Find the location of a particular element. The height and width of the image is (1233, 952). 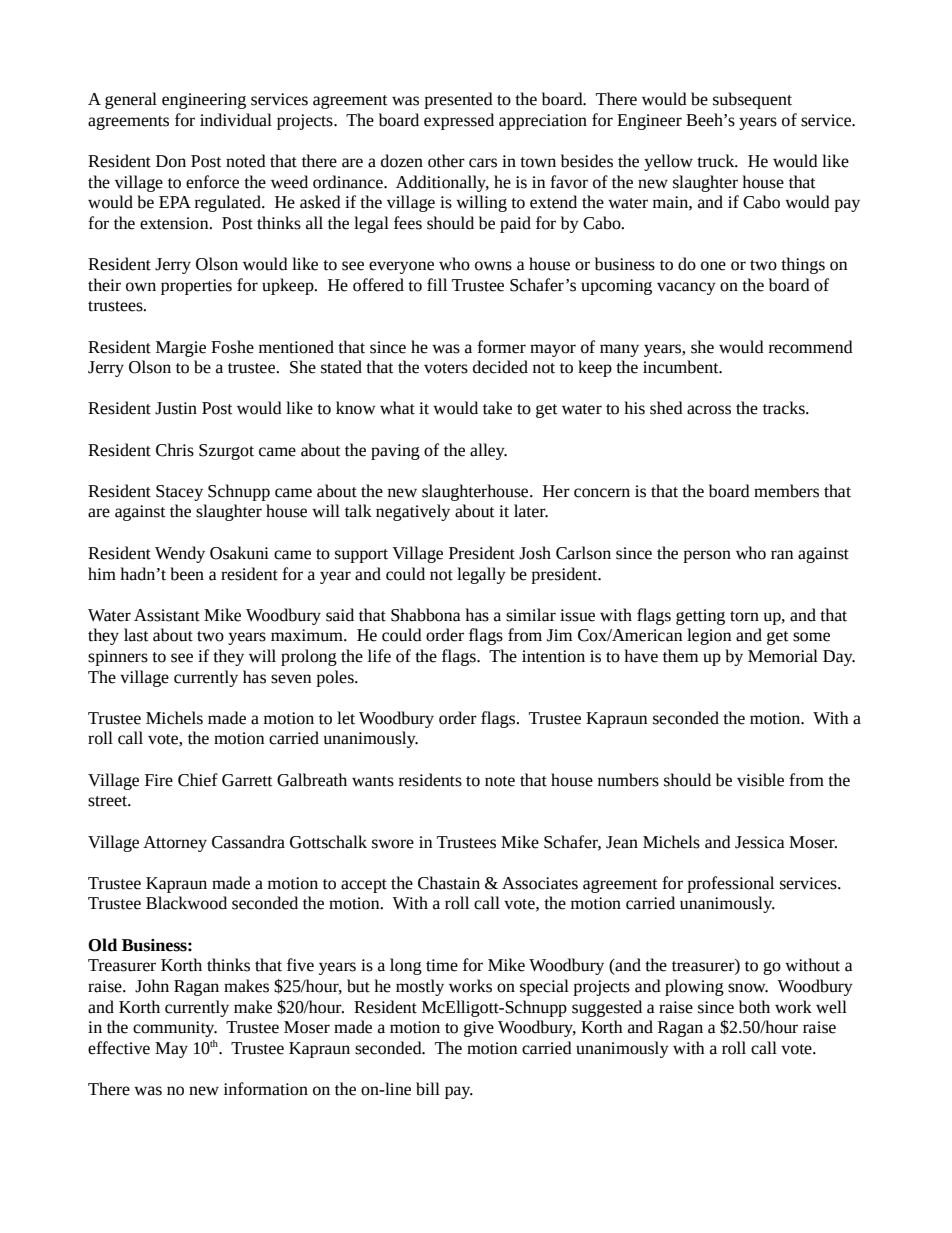

negatively is located at coordinates (413, 512).
